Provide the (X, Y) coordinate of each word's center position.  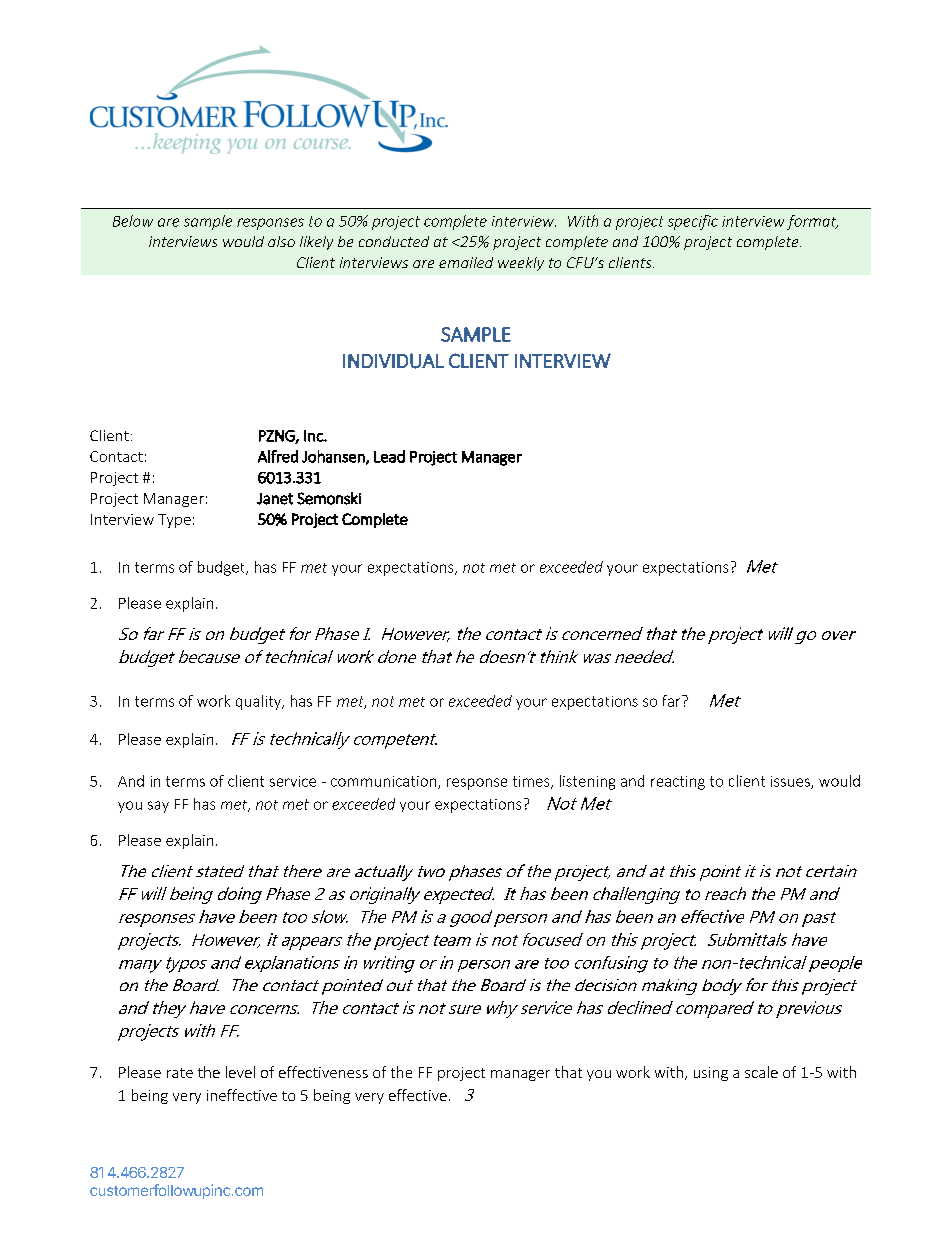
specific (693, 222)
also (281, 241)
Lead (389, 456)
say (158, 807)
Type (174, 521)
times (532, 782)
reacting (678, 783)
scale (761, 1072)
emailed (466, 262)
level (240, 1072)
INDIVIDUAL (393, 361)
